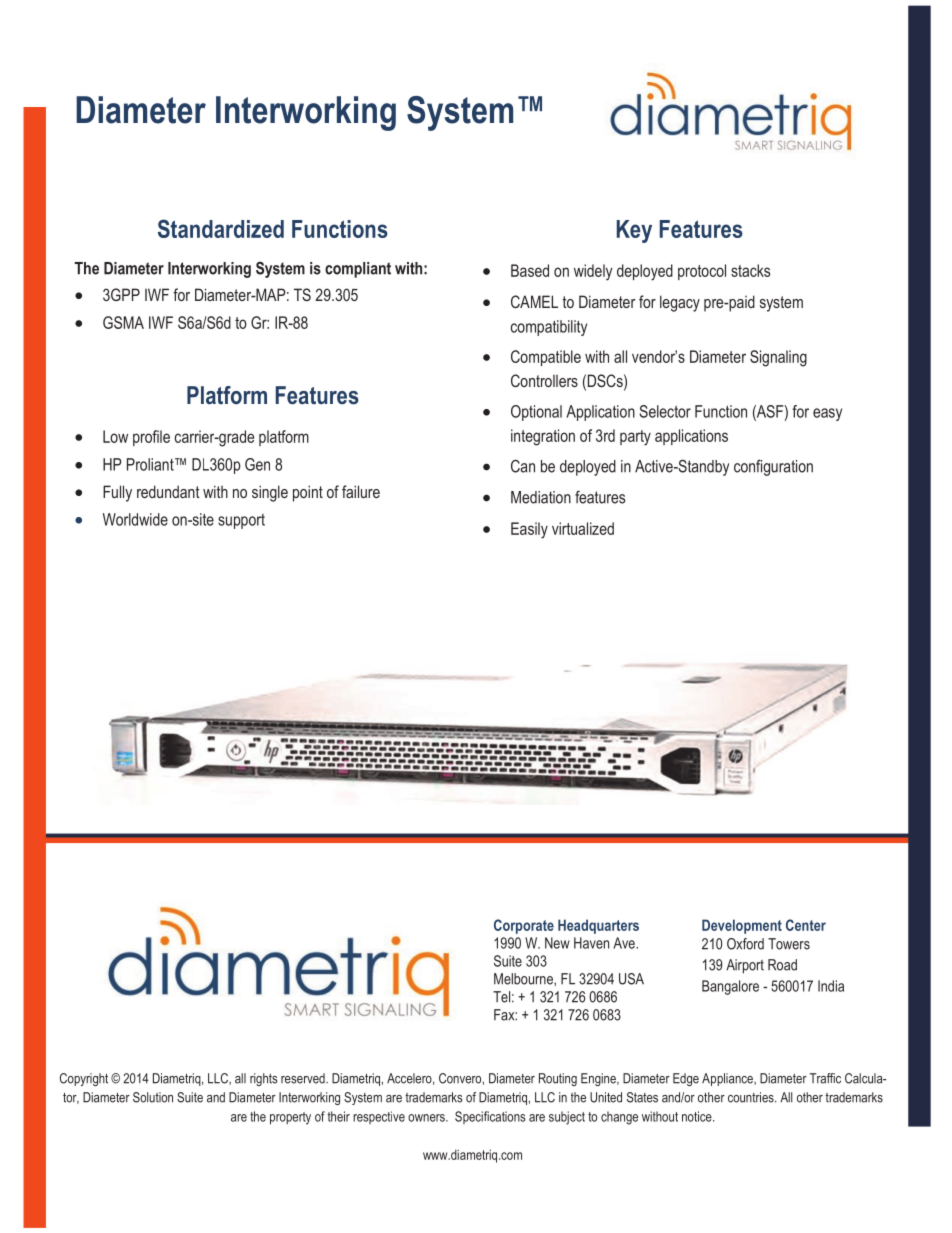 The width and height of the screenshot is (952, 1233). I want to click on Specifications, so click(490, 1117).
